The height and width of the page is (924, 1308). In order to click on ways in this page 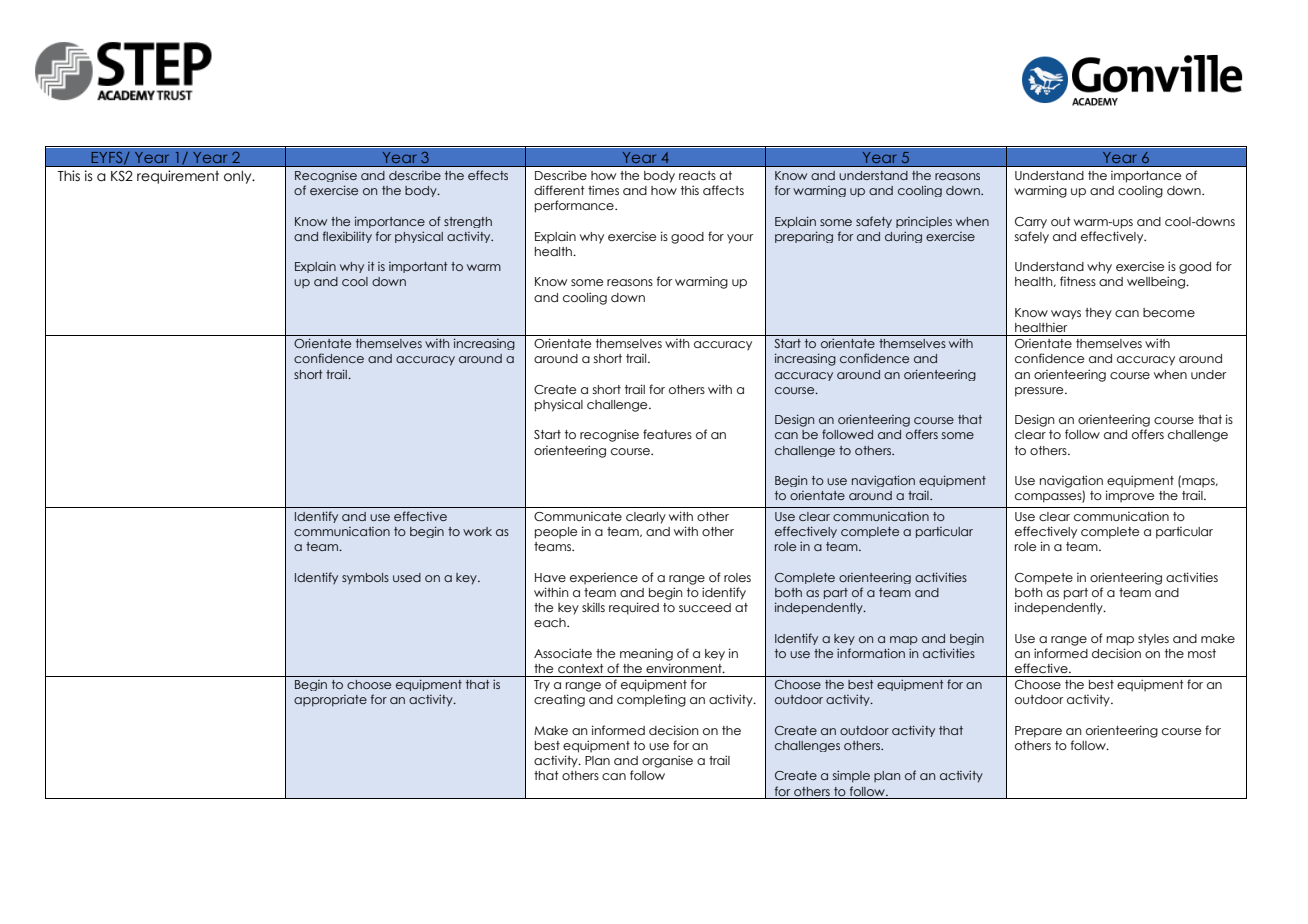, I will do `click(1066, 315)`.
